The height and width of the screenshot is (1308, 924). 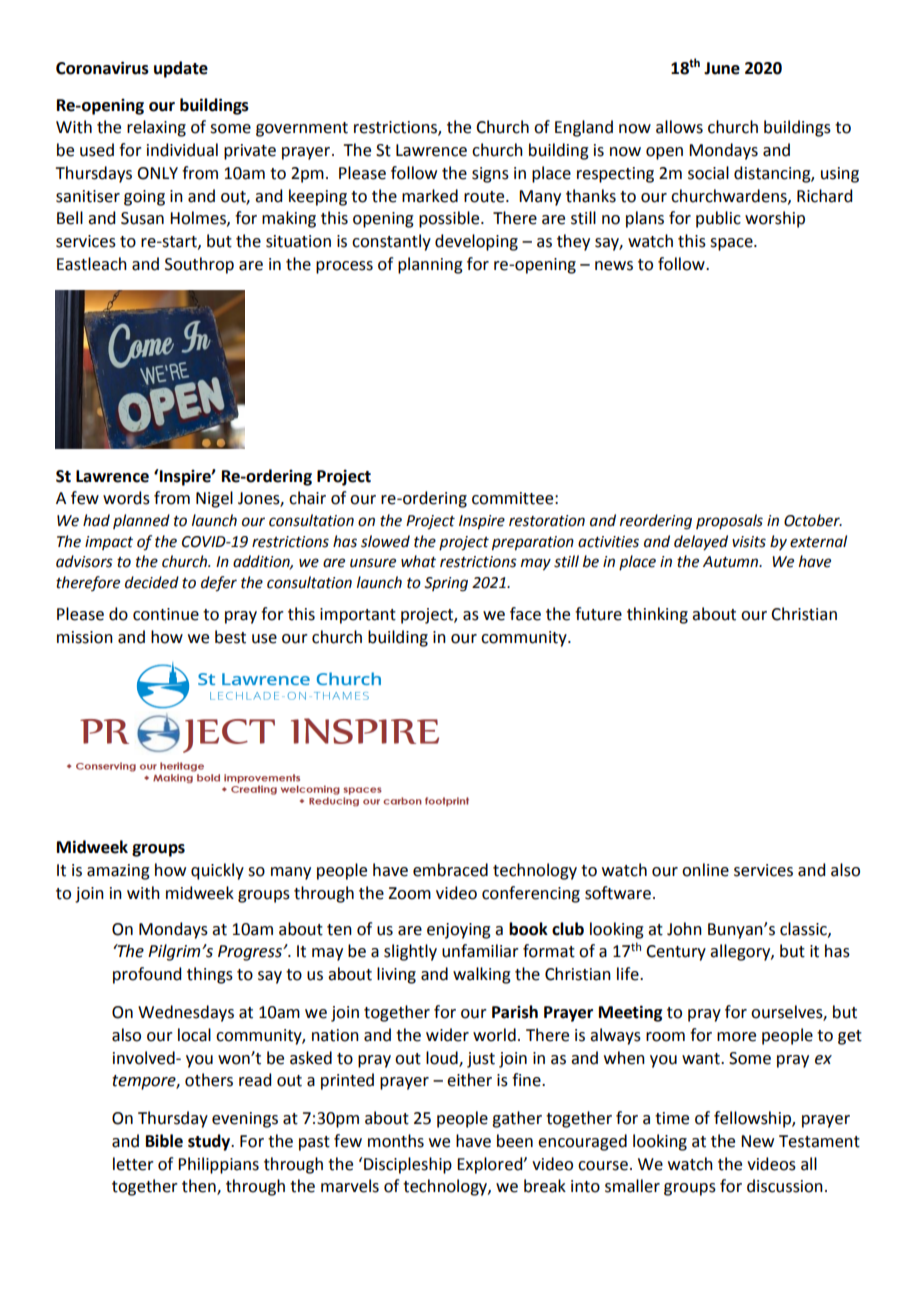 I want to click on discussion, so click(x=785, y=1186).
